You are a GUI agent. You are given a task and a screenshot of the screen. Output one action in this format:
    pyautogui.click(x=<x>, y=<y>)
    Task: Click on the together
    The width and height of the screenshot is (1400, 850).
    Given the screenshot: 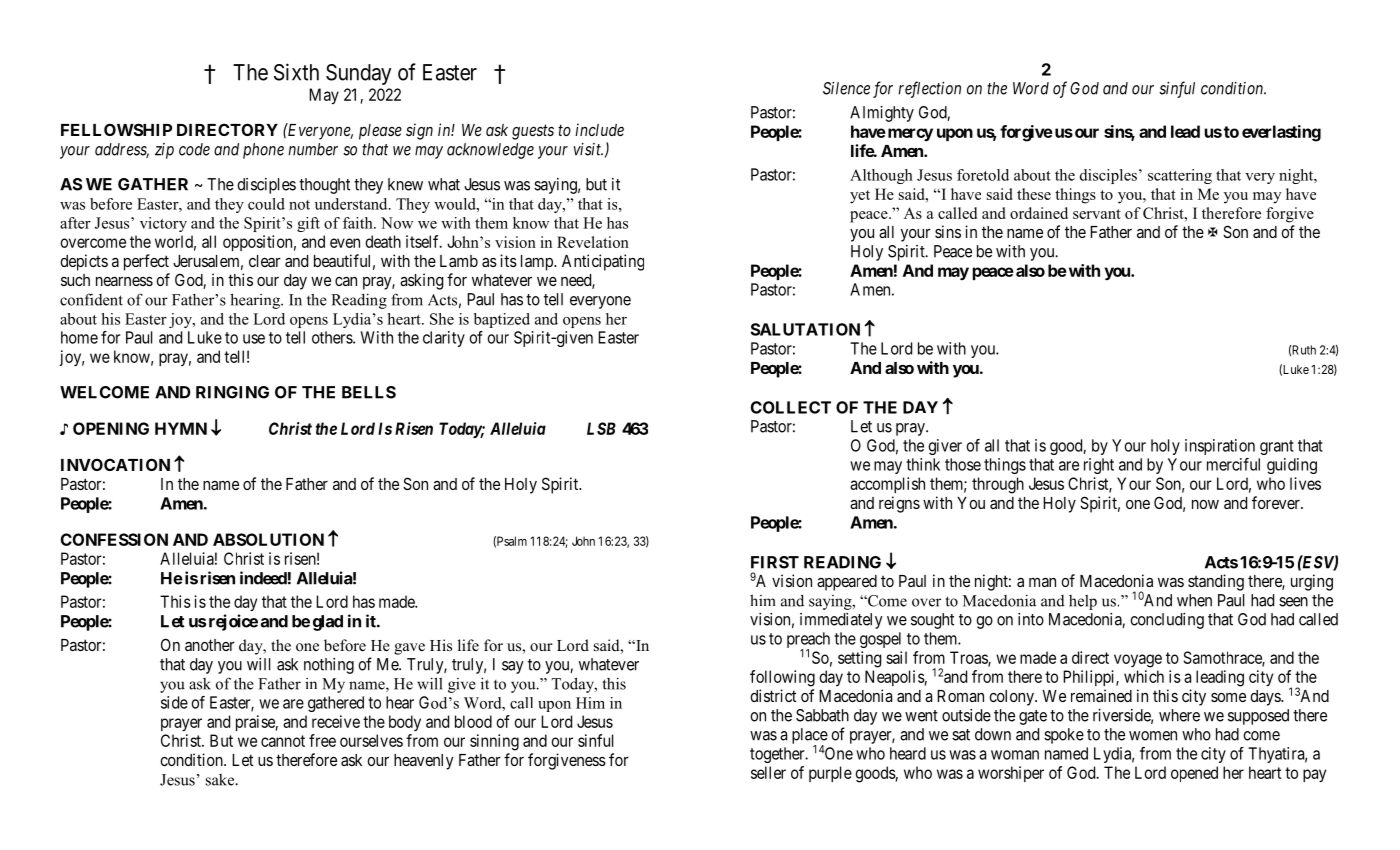 What is the action you would take?
    pyautogui.click(x=778, y=755)
